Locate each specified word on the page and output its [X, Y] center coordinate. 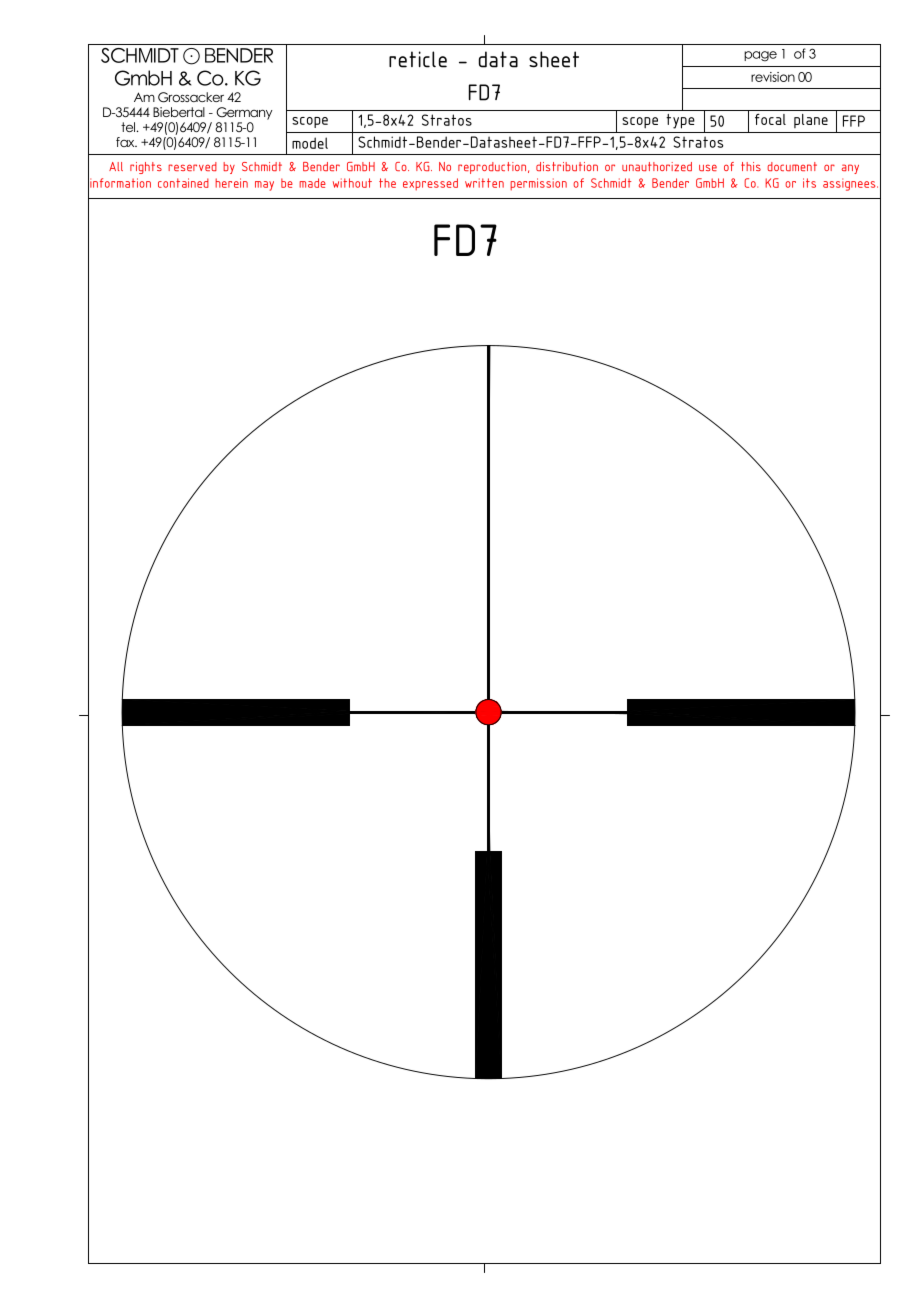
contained [183, 183]
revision [773, 77]
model [310, 143]
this [751, 166]
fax [126, 142]
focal [770, 119]
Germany [244, 113]
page [760, 56]
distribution [567, 166]
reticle [418, 59]
